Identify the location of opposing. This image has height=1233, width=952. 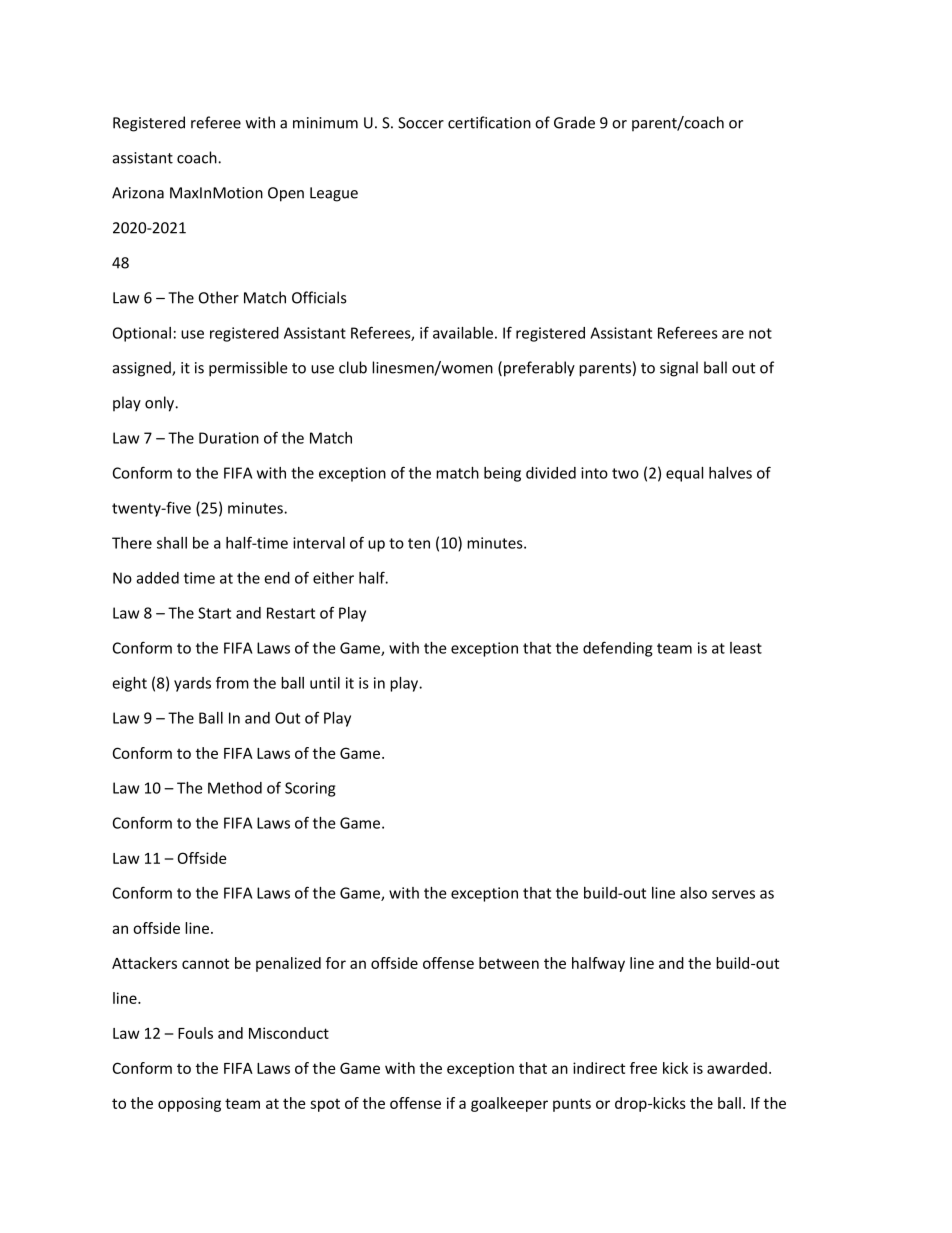
(189, 1104).
